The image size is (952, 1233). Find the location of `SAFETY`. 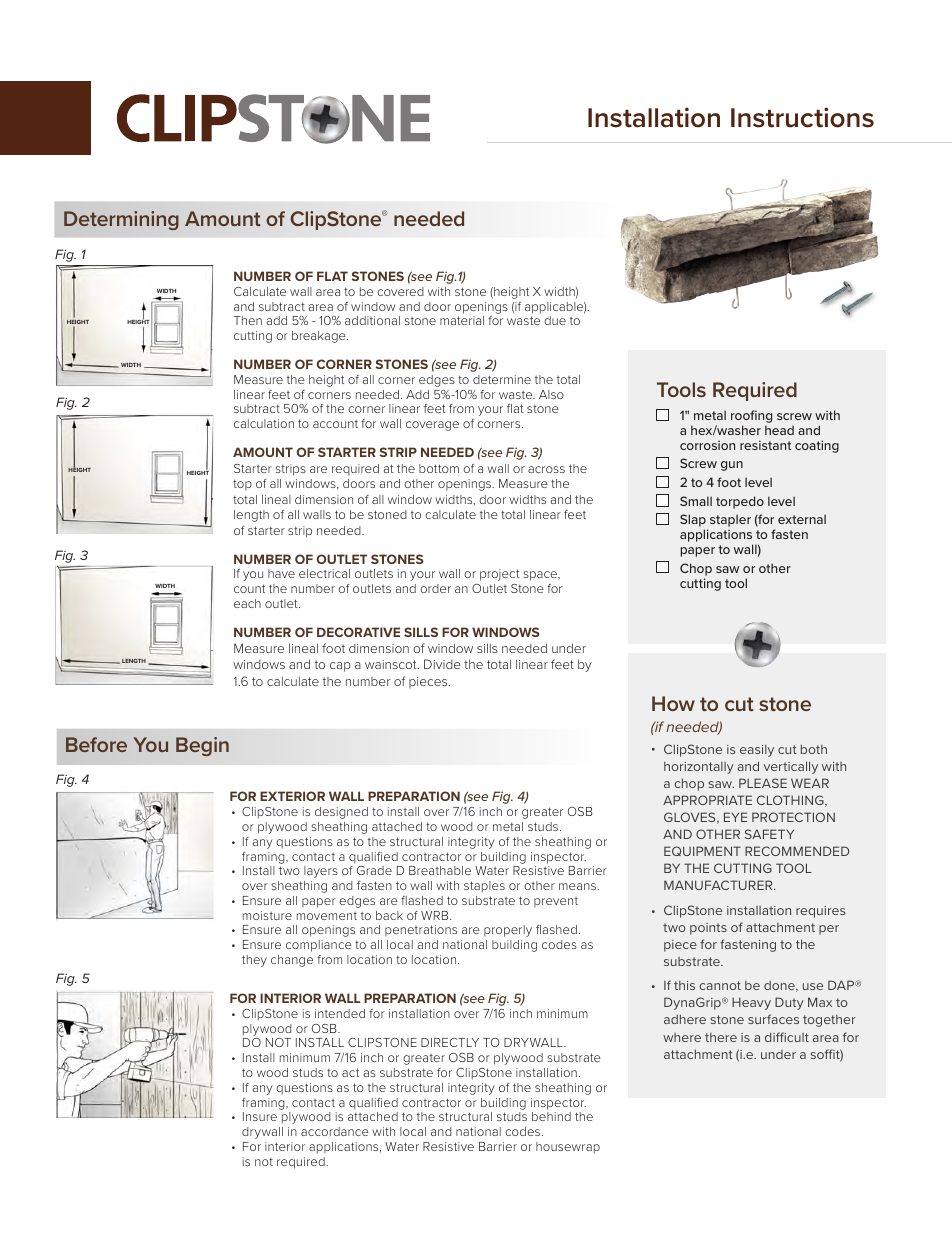

SAFETY is located at coordinates (769, 834).
